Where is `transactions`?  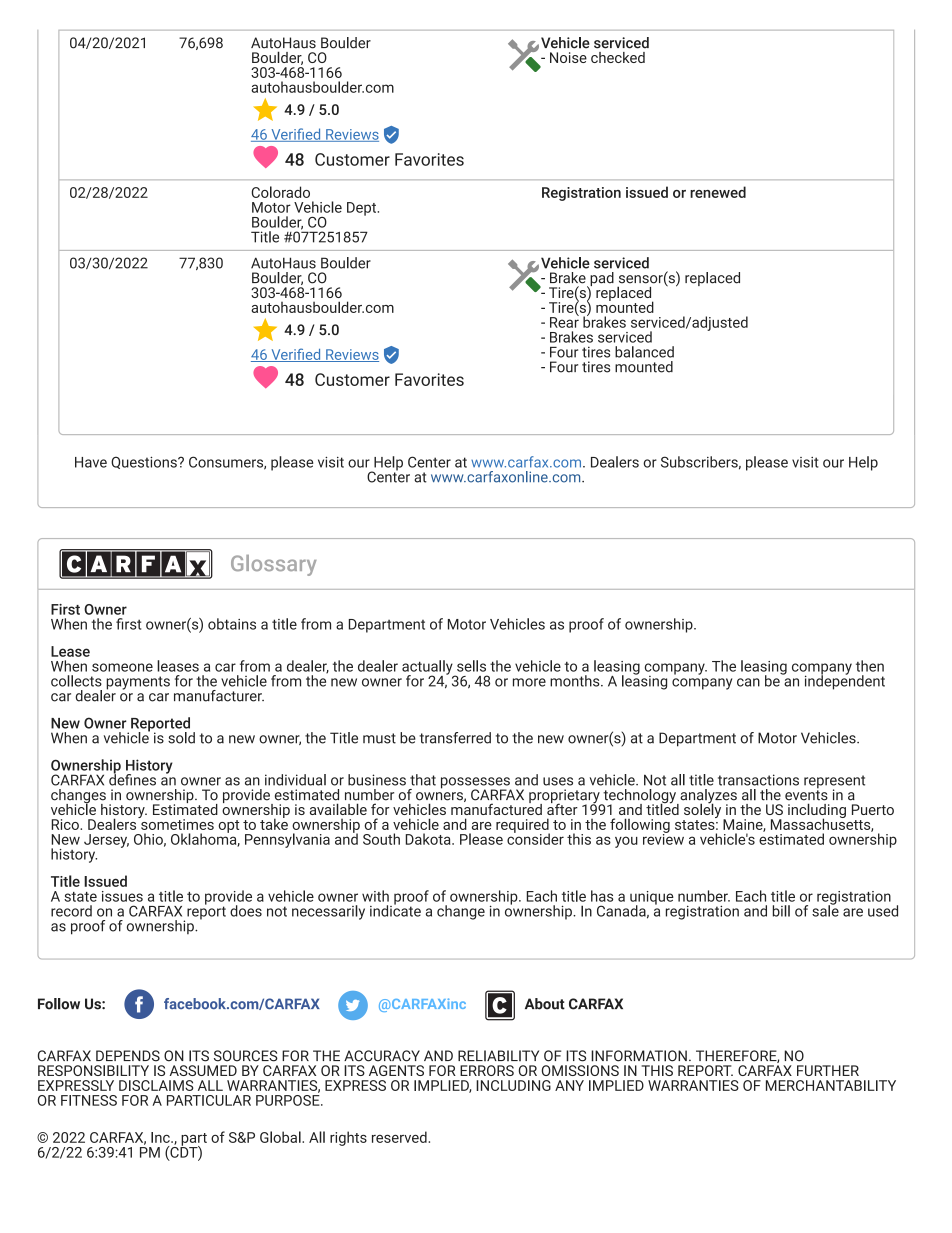
transactions is located at coordinates (758, 780).
